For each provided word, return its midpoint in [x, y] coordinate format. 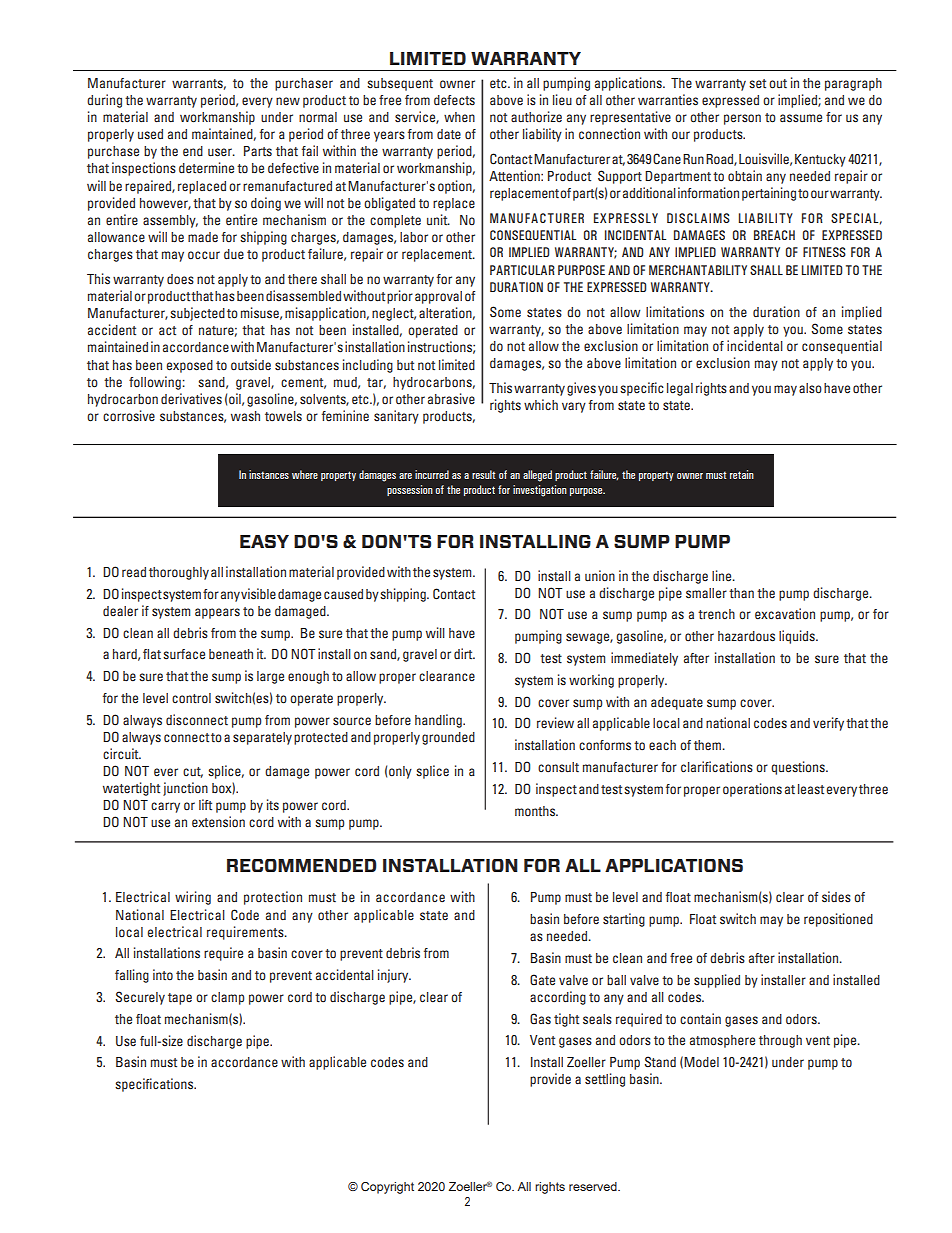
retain [742, 474]
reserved [594, 1186]
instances [269, 474]
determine [206, 168]
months [536, 811]
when [459, 117]
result [484, 474]
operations [752, 790]
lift [205, 804]
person [742, 119]
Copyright [387, 1188]
